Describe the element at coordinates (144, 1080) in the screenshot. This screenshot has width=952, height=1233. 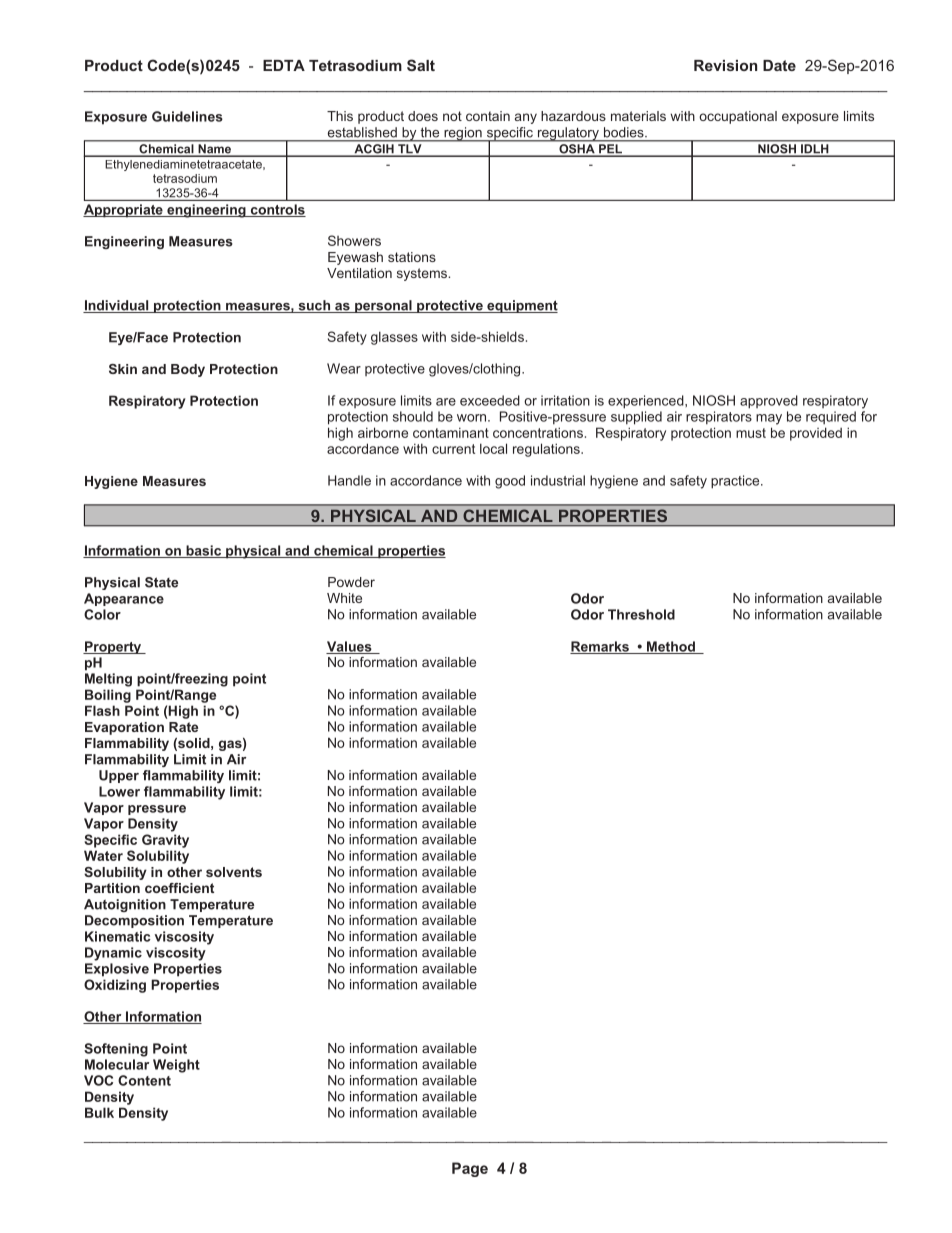
I see `Content` at that location.
